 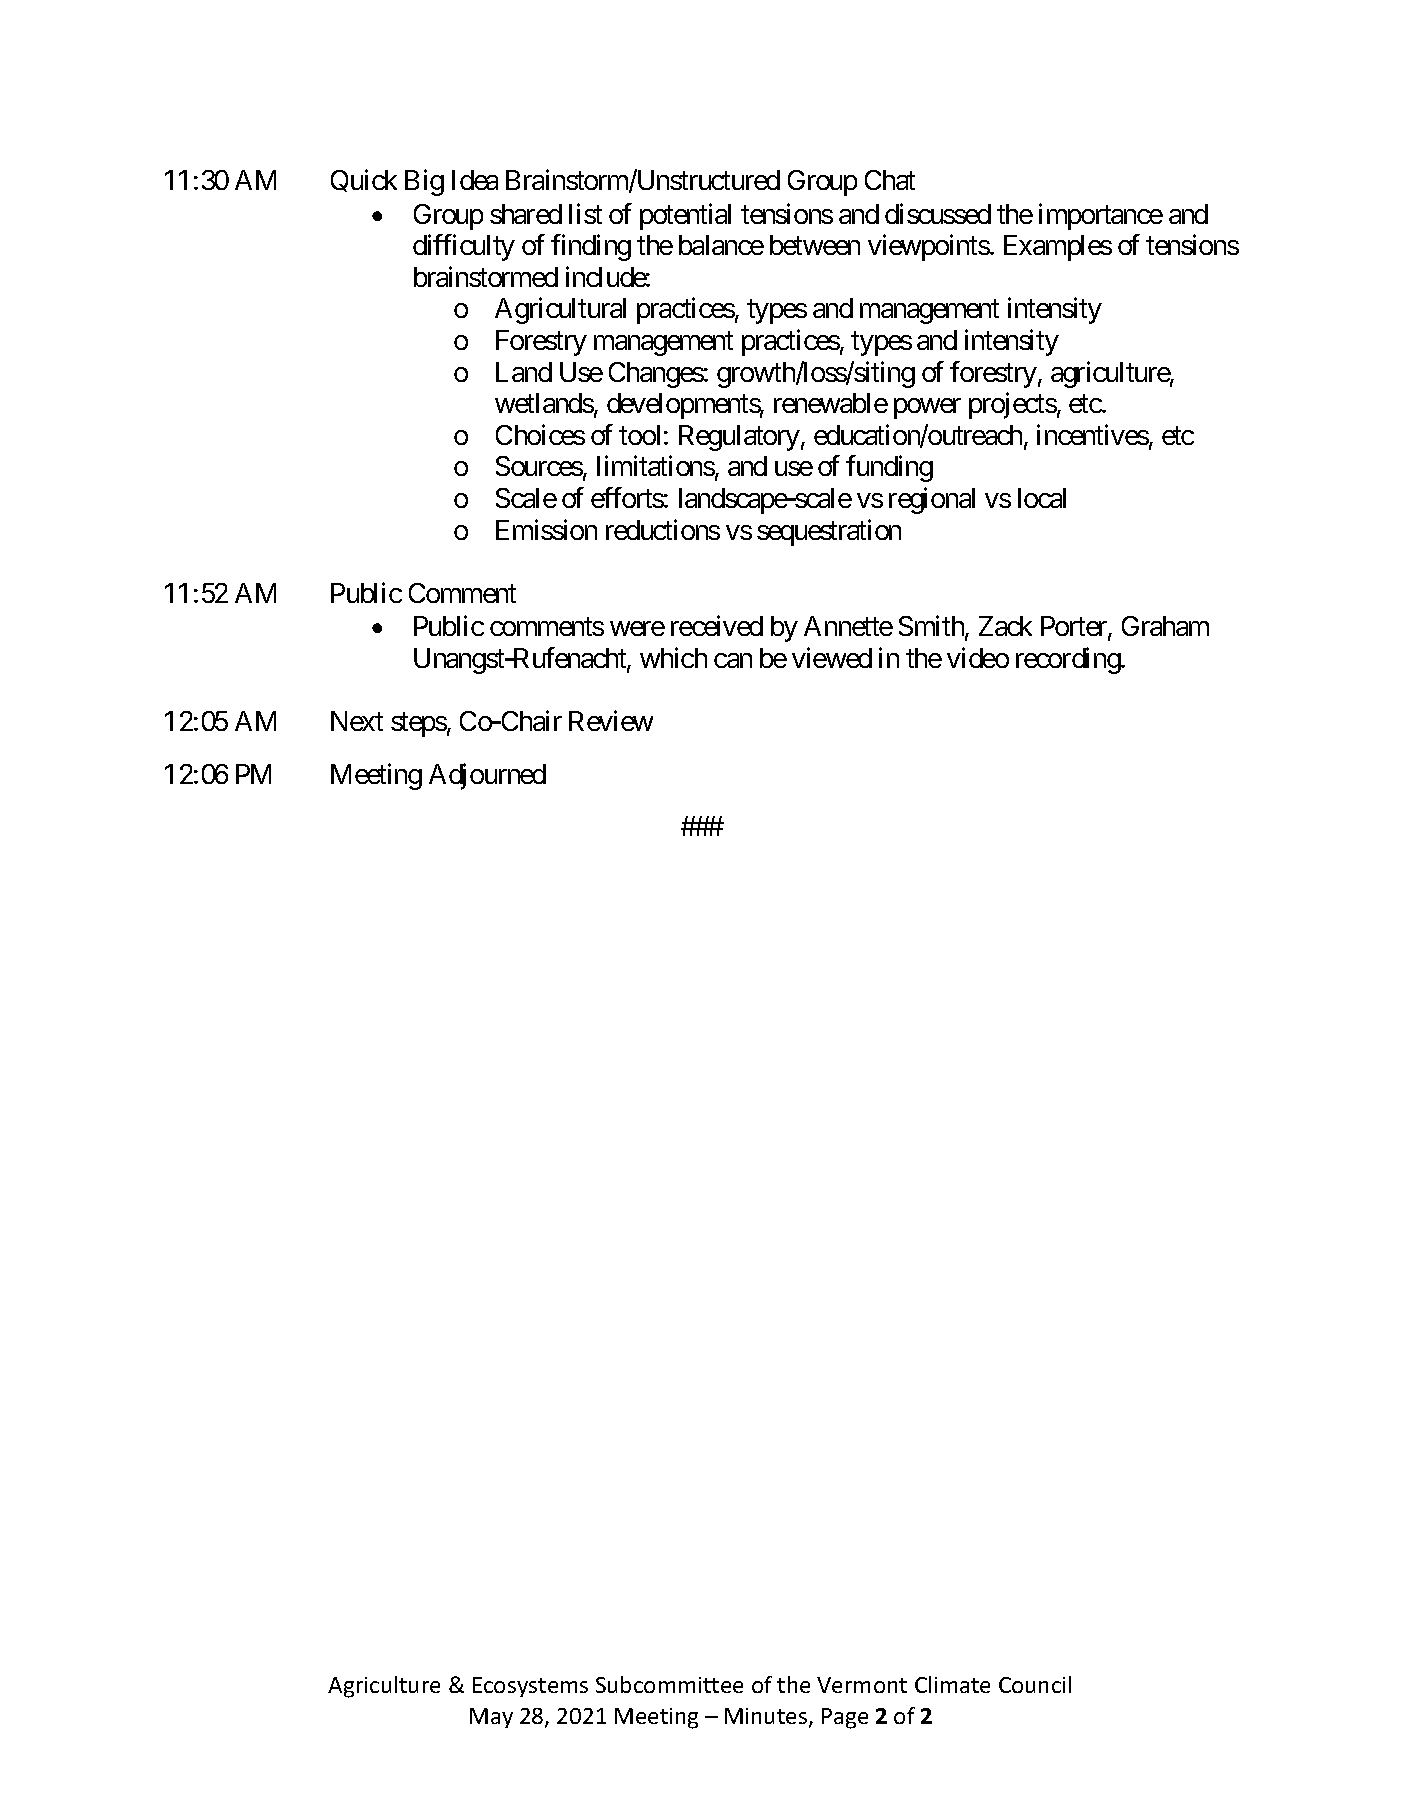 I want to click on difficulty, so click(x=464, y=247).
